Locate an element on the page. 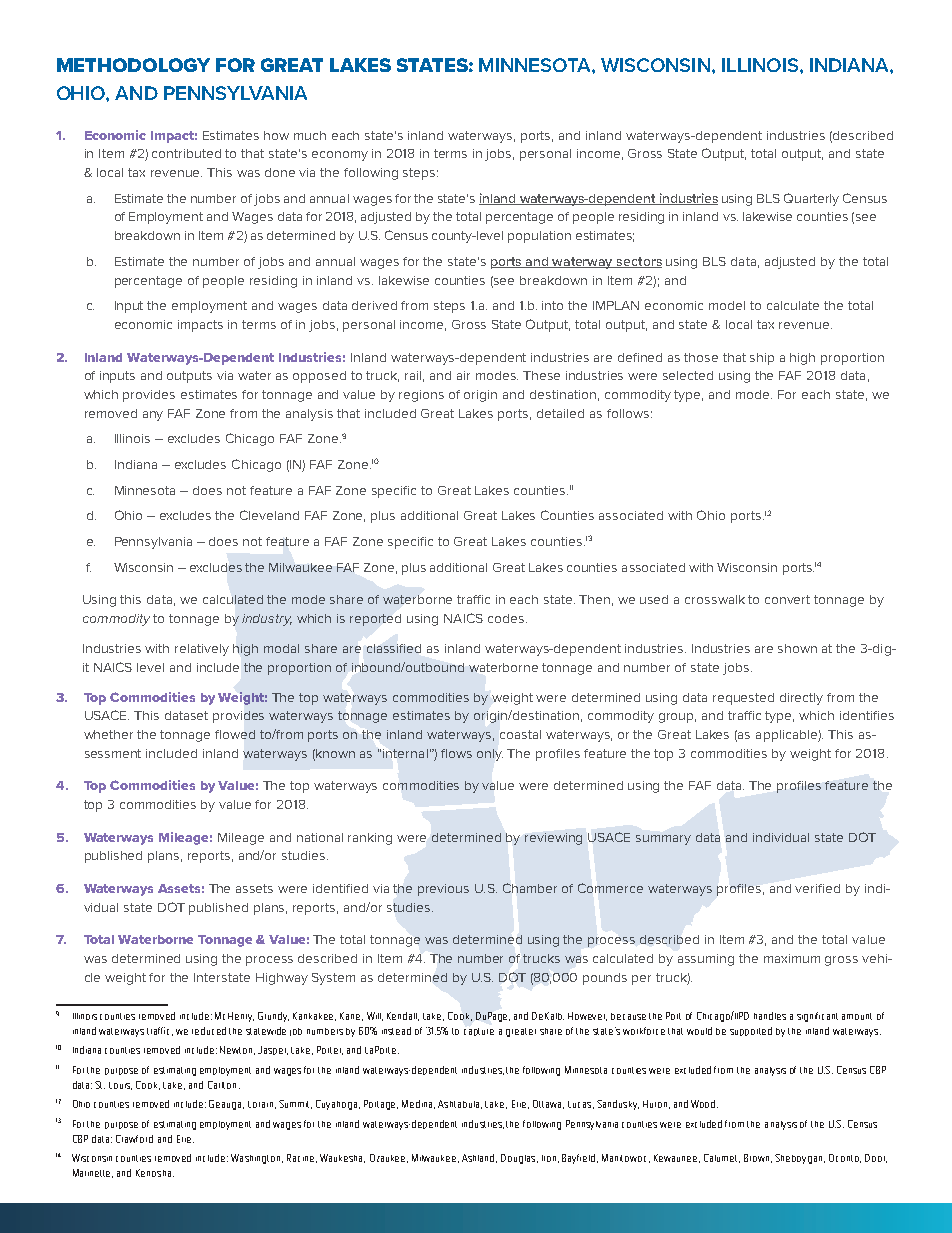 Image resolution: width=952 pixels, height=1233 pixels. codes is located at coordinates (506, 618).
